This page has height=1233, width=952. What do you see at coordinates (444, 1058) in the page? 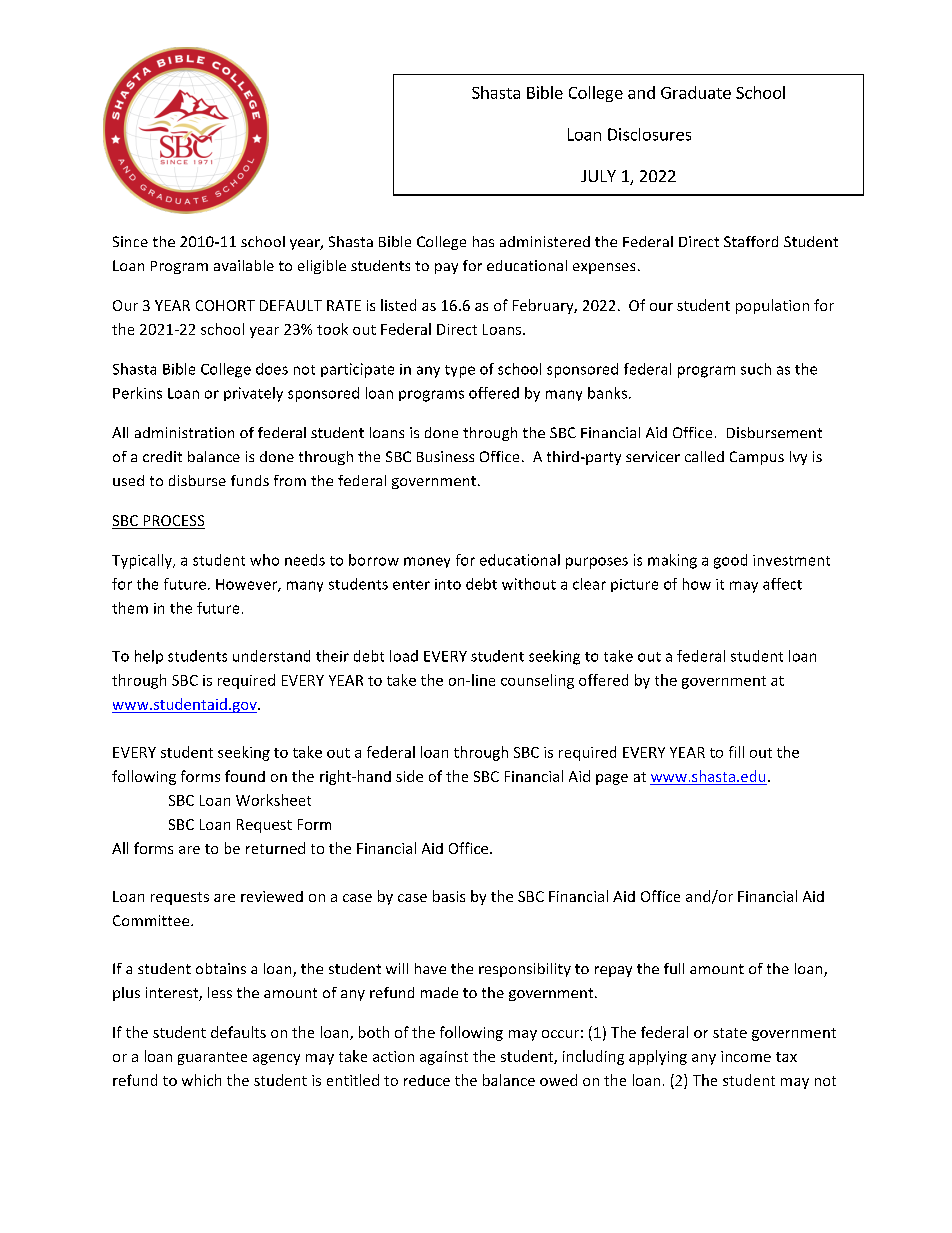
I see `against` at bounding box center [444, 1058].
